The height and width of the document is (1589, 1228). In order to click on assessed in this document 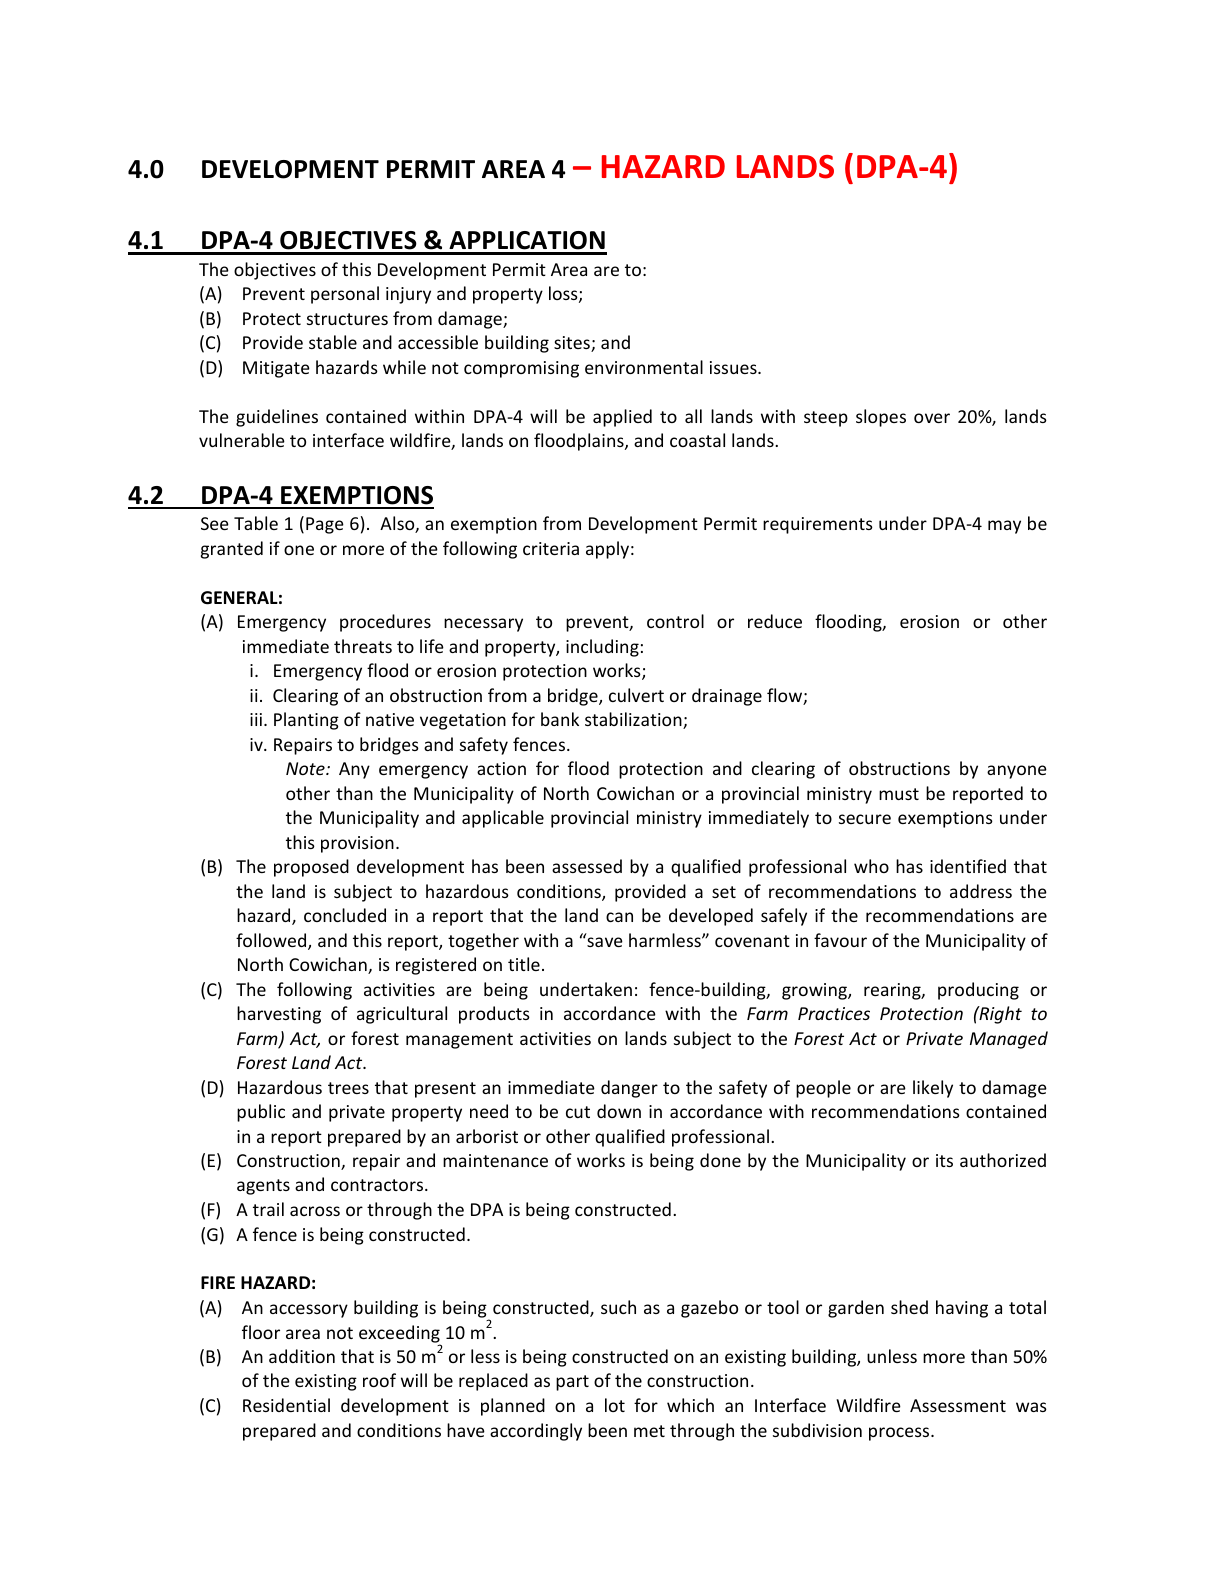, I will do `click(587, 866)`.
